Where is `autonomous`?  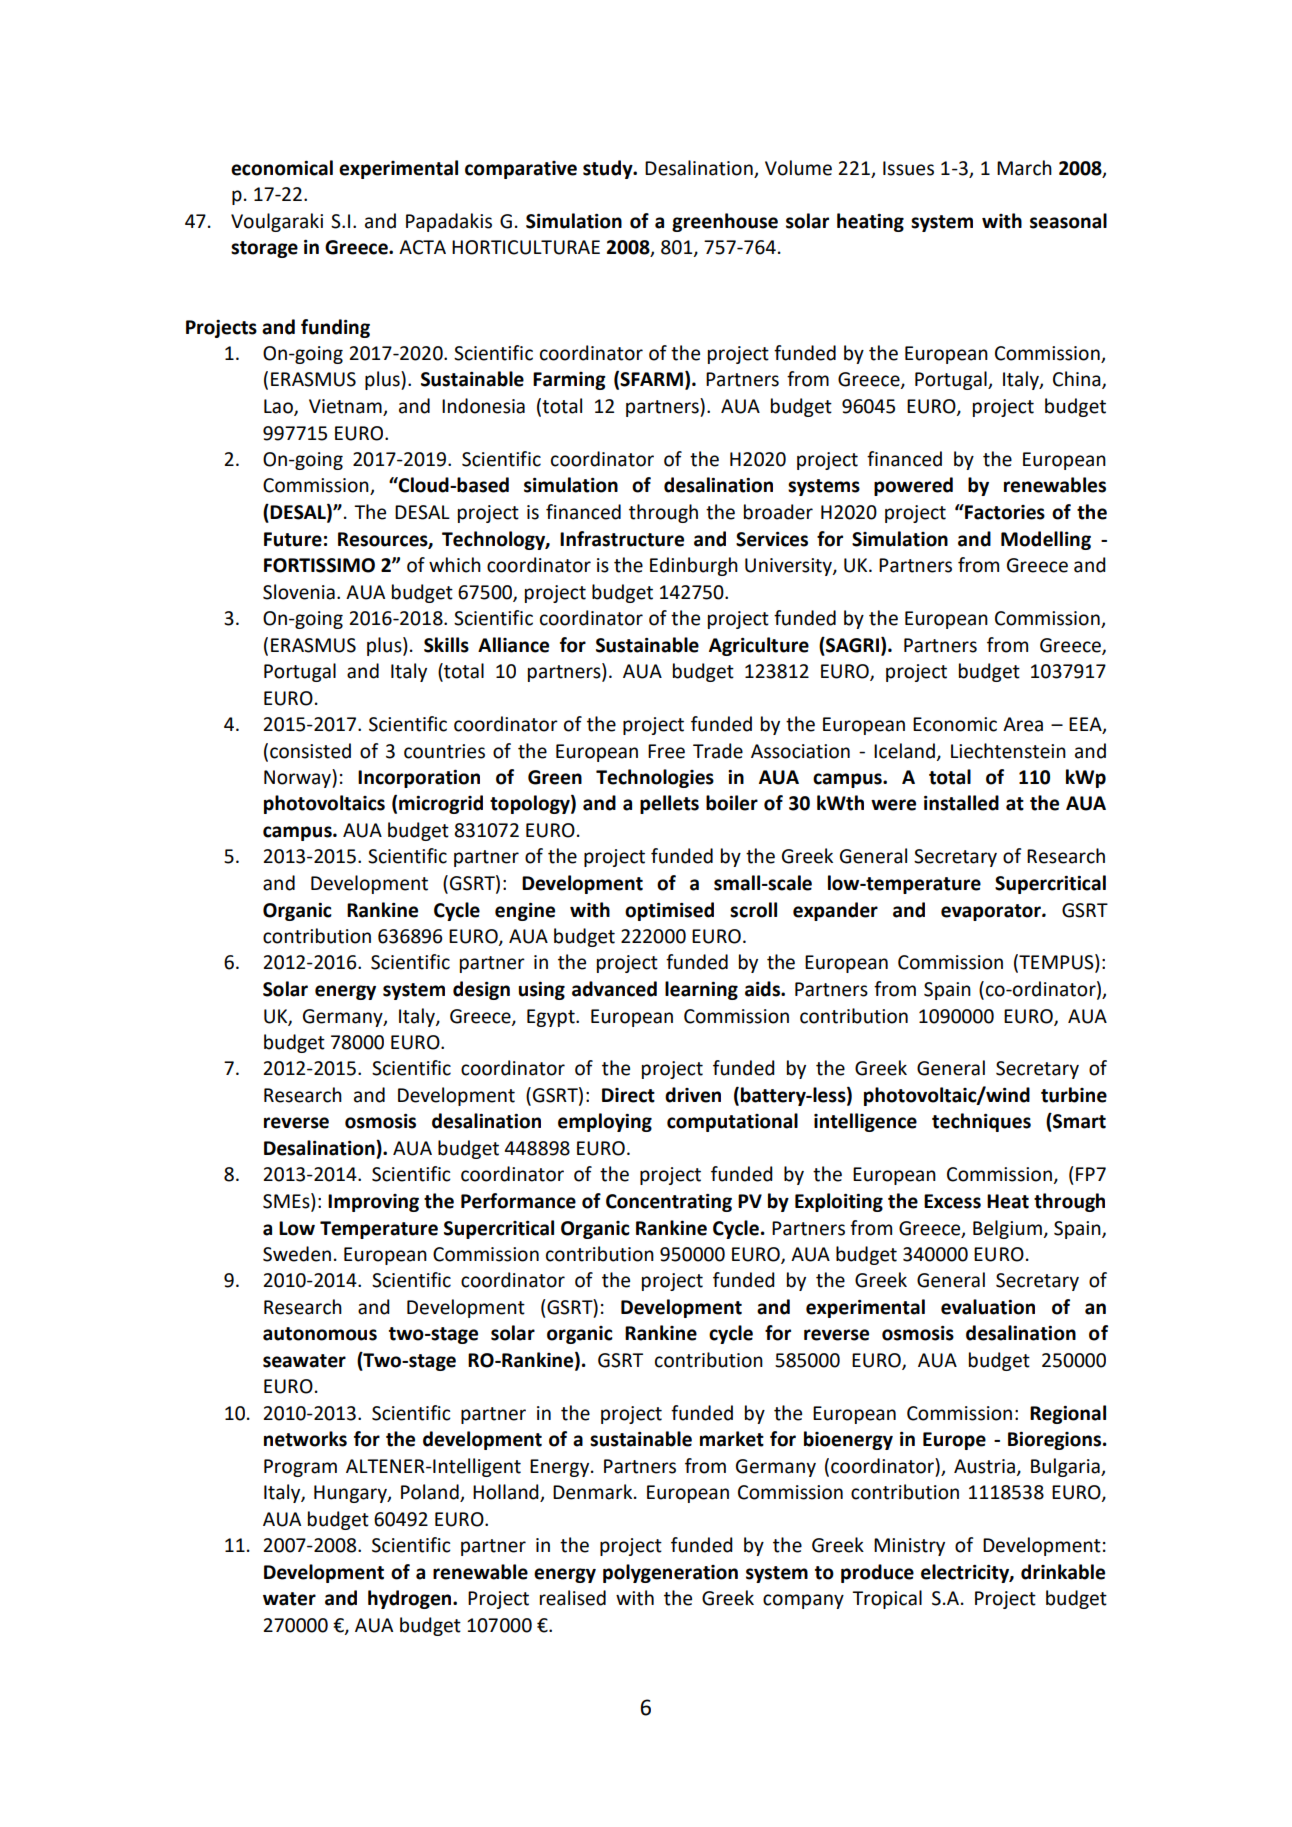
autonomous is located at coordinates (320, 1334).
